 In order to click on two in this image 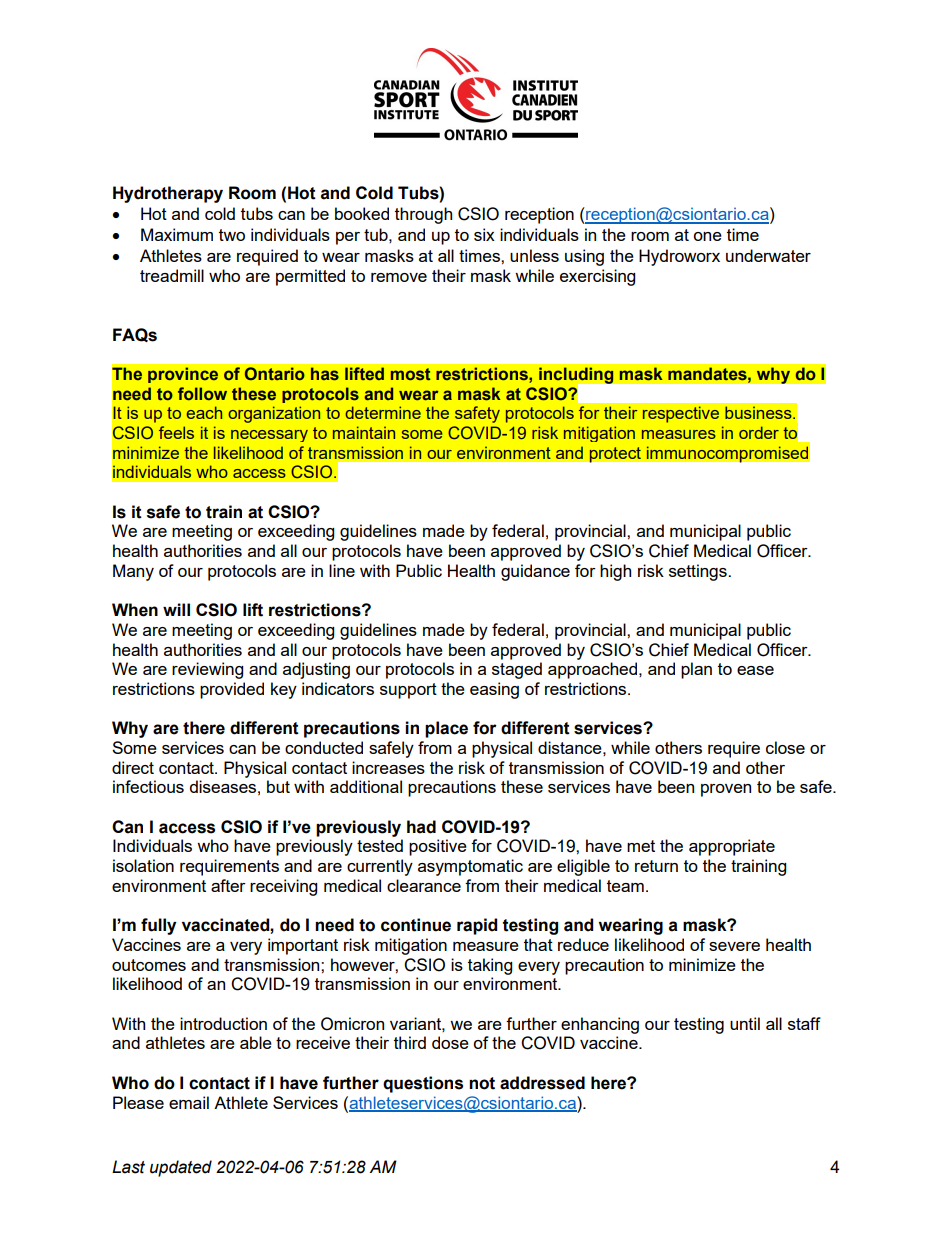, I will do `click(232, 235)`.
